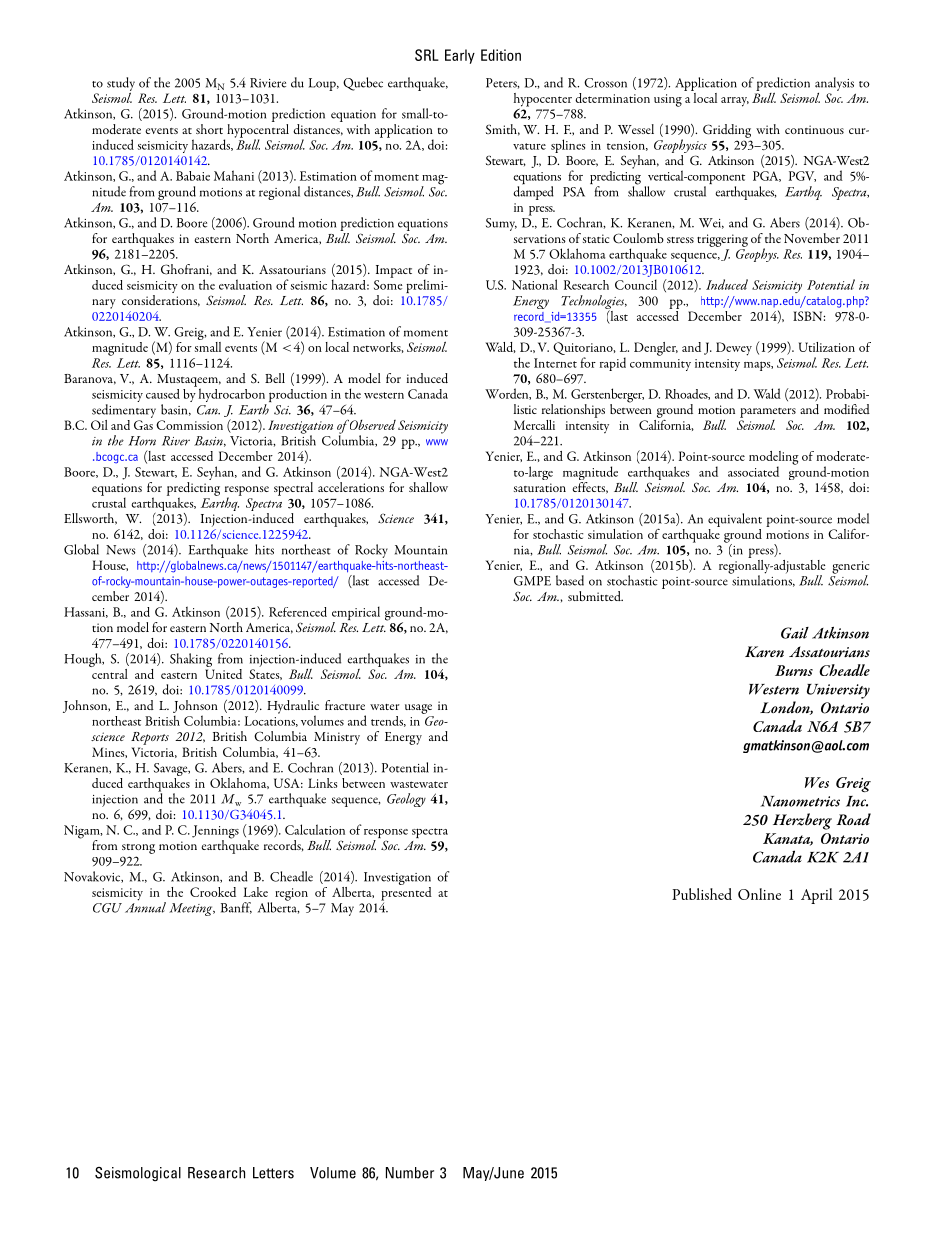 Image resolution: width=952 pixels, height=1233 pixels. What do you see at coordinates (735, 102) in the image?
I see `array` at bounding box center [735, 102].
